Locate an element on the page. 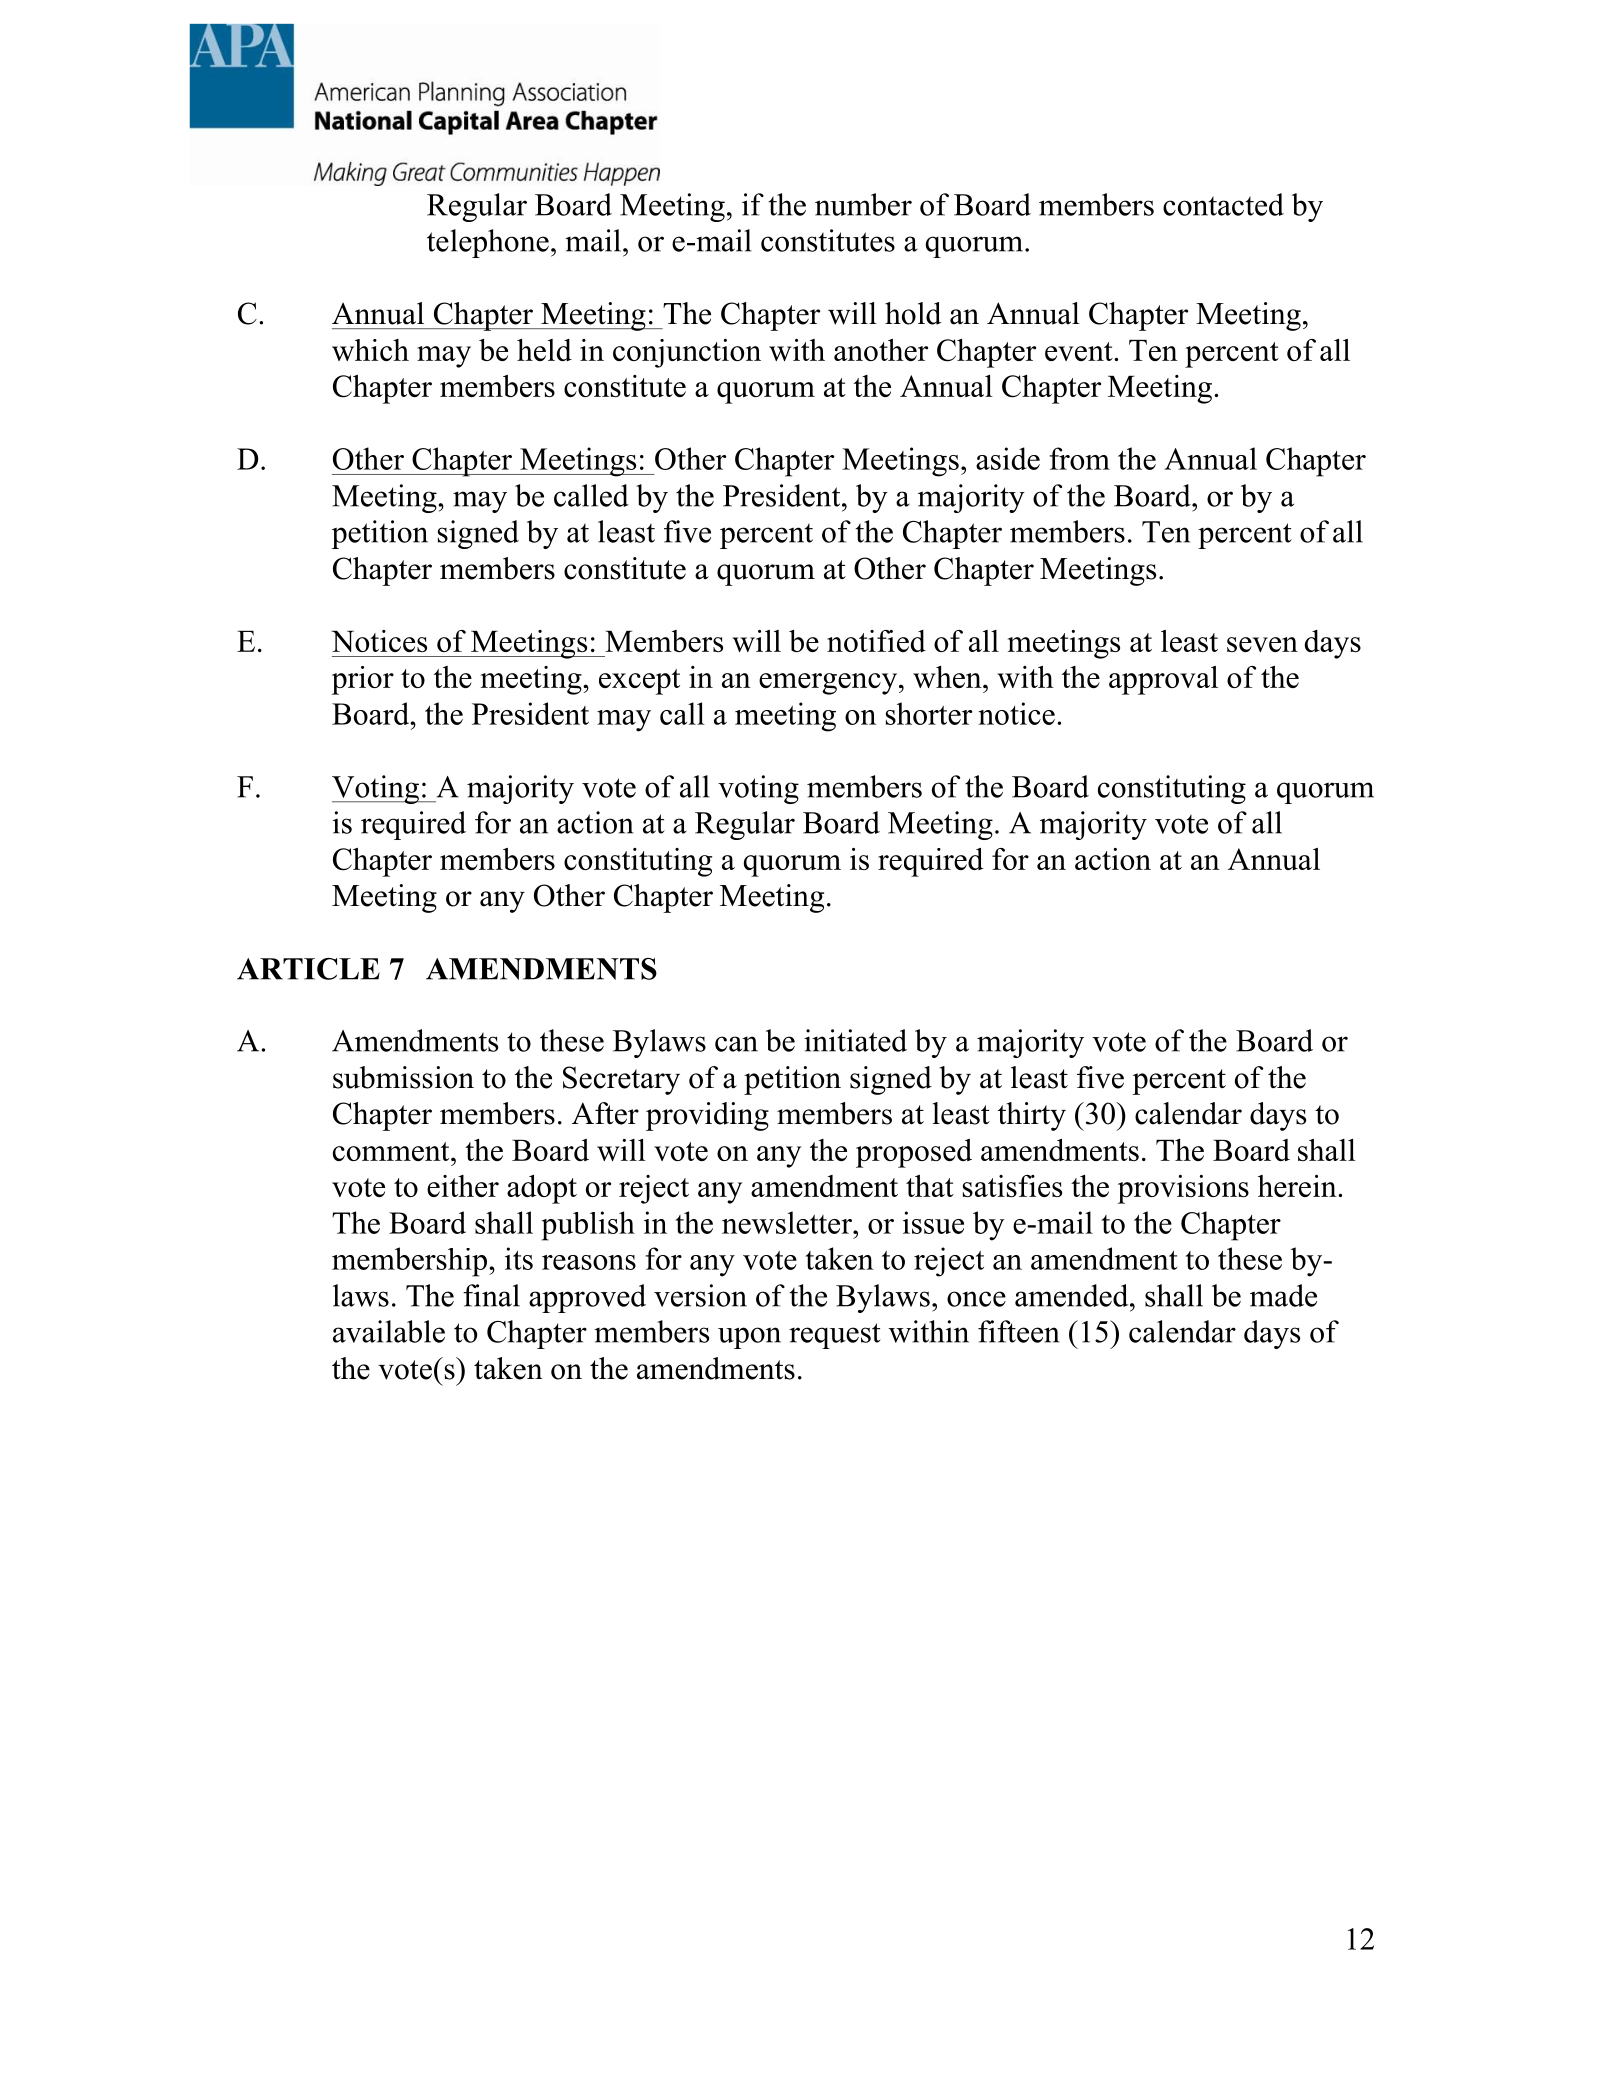  prior is located at coordinates (363, 680).
